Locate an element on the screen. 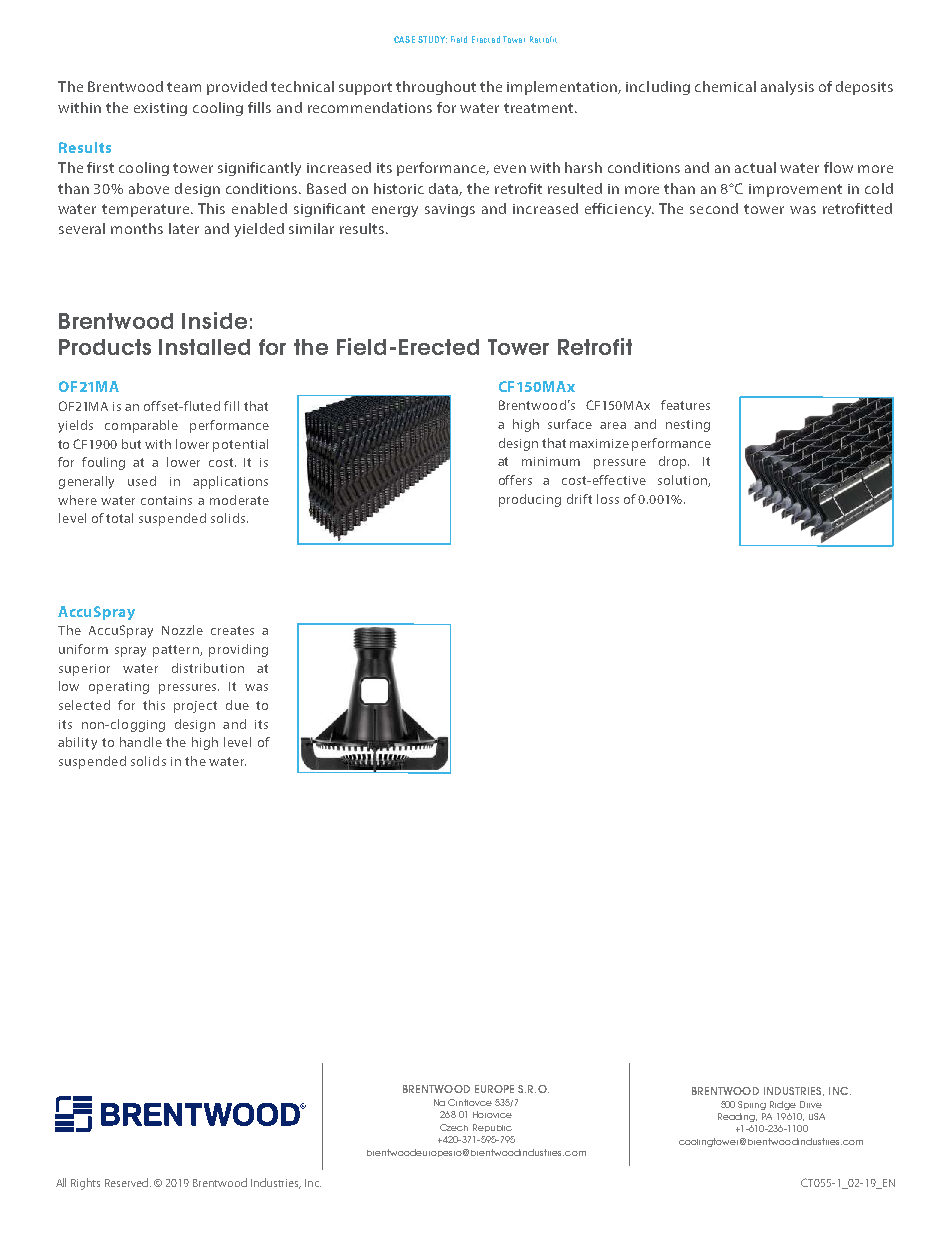 This screenshot has height=1233, width=952. throughout is located at coordinates (436, 88).
